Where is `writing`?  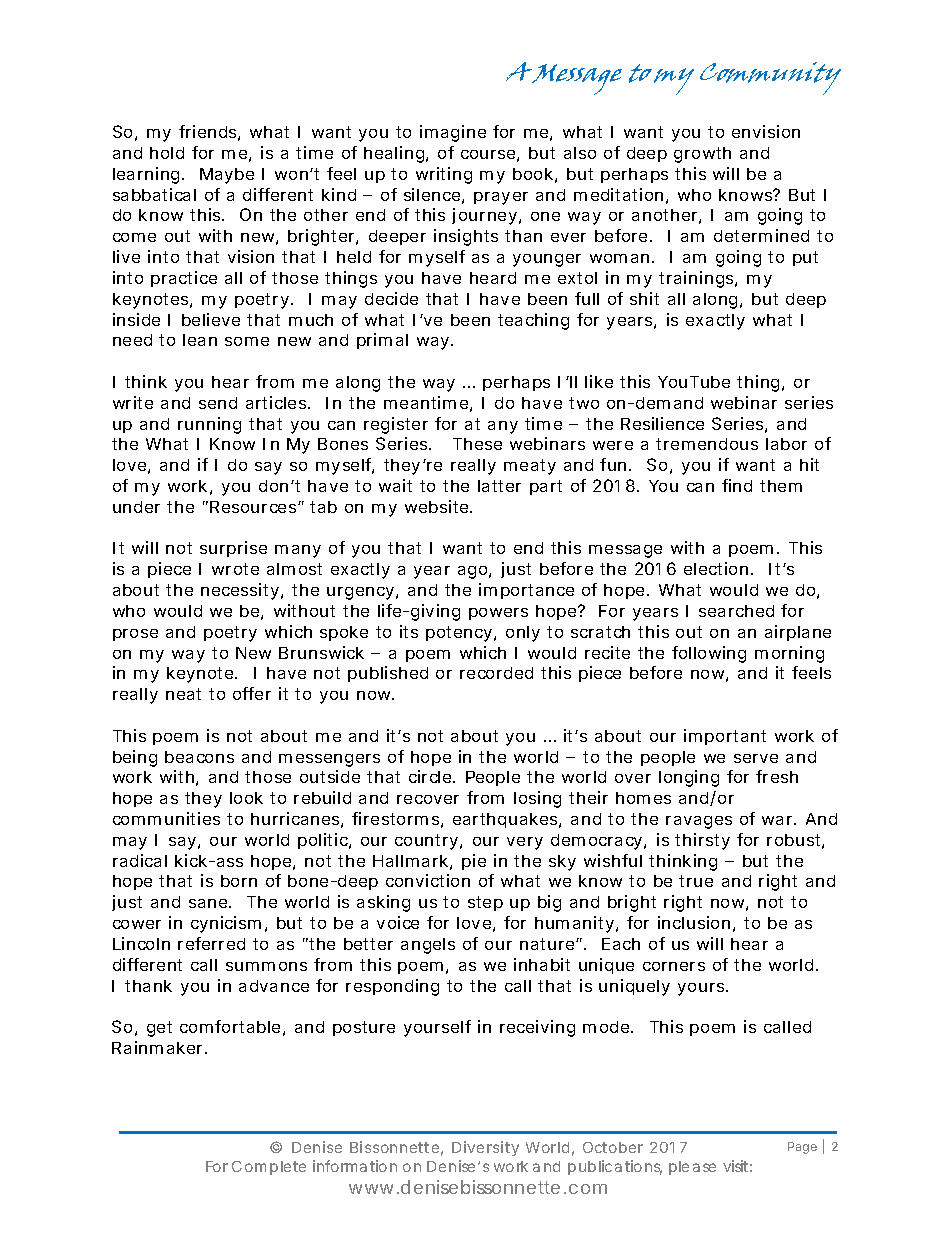 writing is located at coordinates (444, 175).
